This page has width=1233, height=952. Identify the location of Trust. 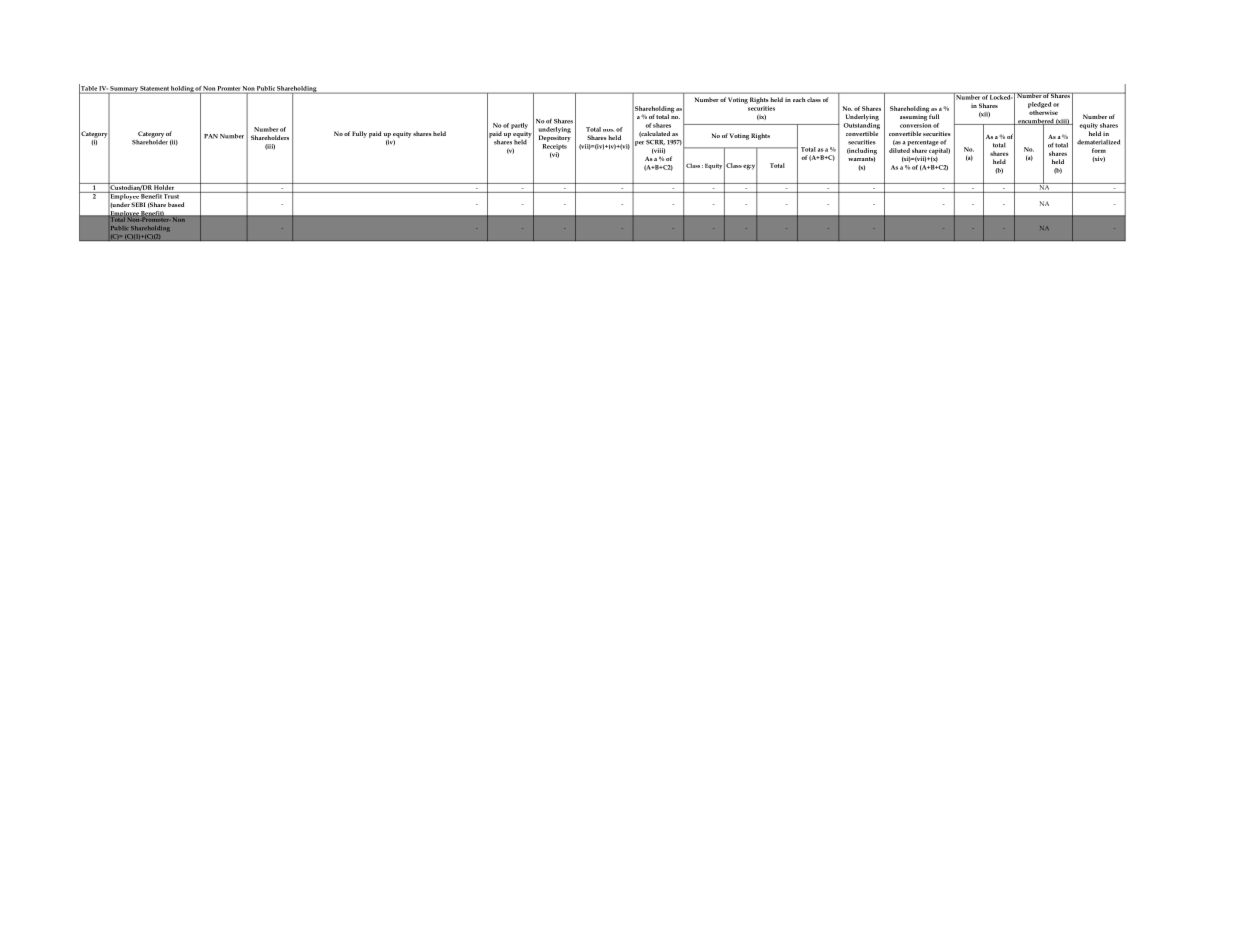
(172, 195).
